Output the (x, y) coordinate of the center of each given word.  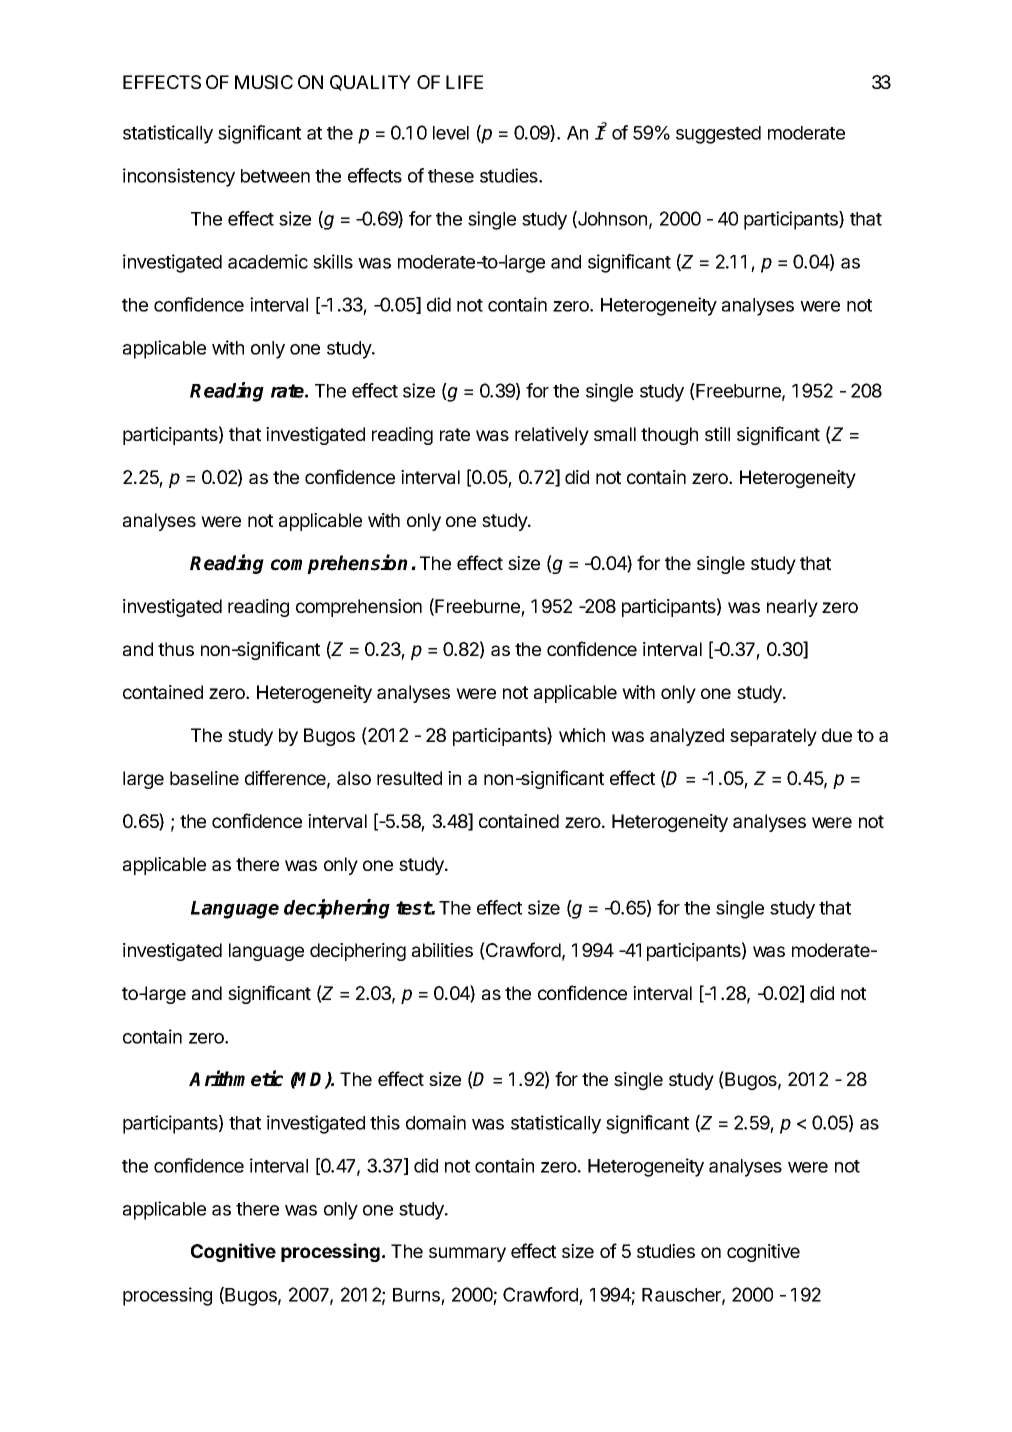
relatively (552, 436)
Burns (417, 1296)
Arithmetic (236, 1078)
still (717, 434)
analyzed (687, 737)
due (837, 735)
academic (268, 261)
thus (176, 649)
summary (467, 1254)
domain (436, 1122)
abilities (442, 950)
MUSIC (264, 82)
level (451, 133)
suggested (718, 135)
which (582, 735)
